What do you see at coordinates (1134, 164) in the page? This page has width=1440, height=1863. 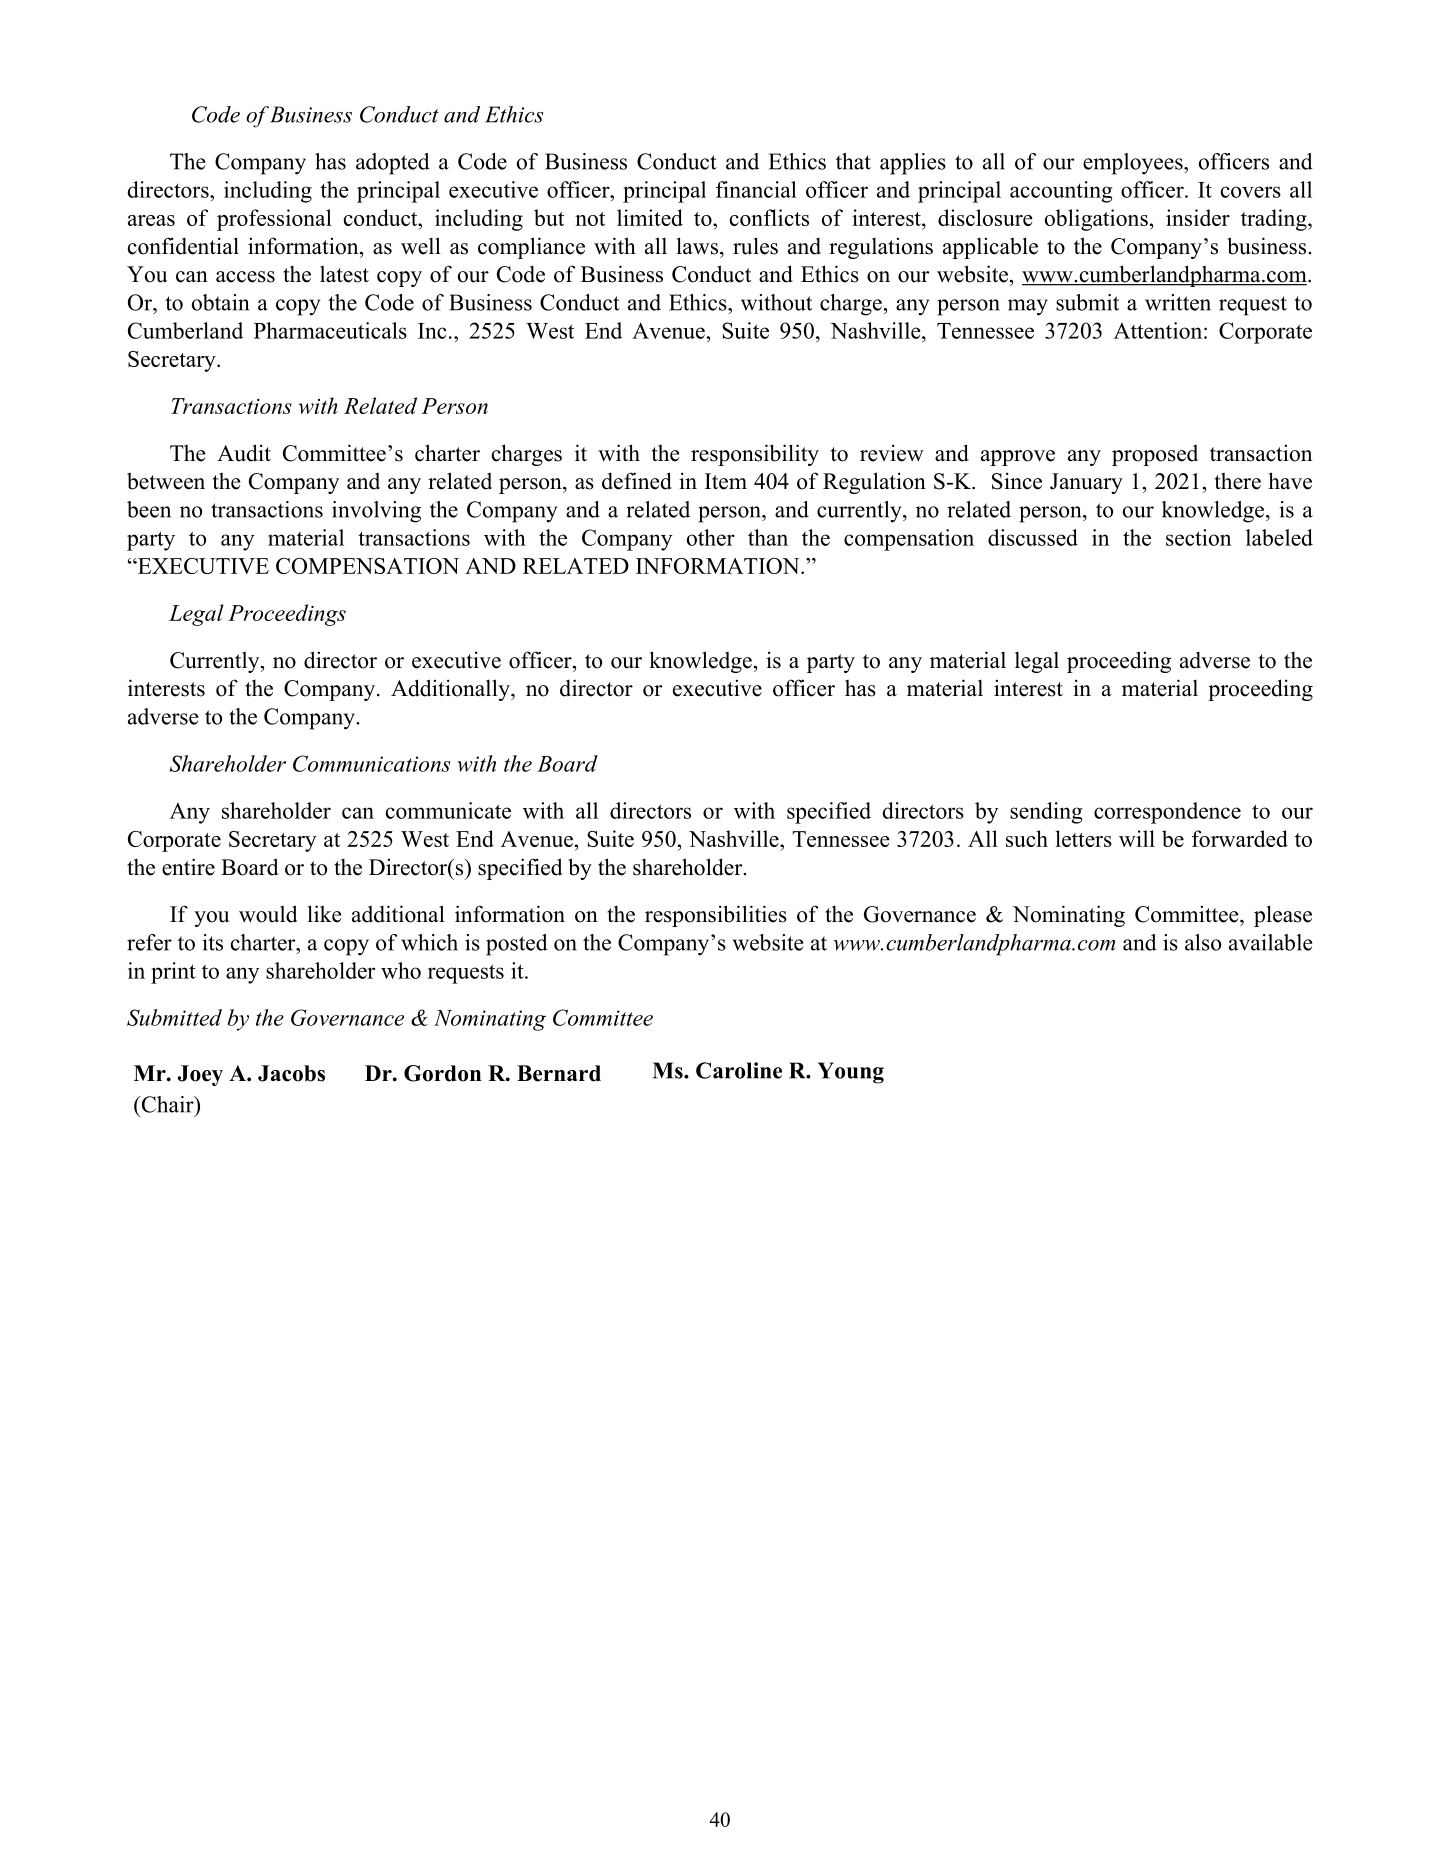 I see `employees` at bounding box center [1134, 164].
